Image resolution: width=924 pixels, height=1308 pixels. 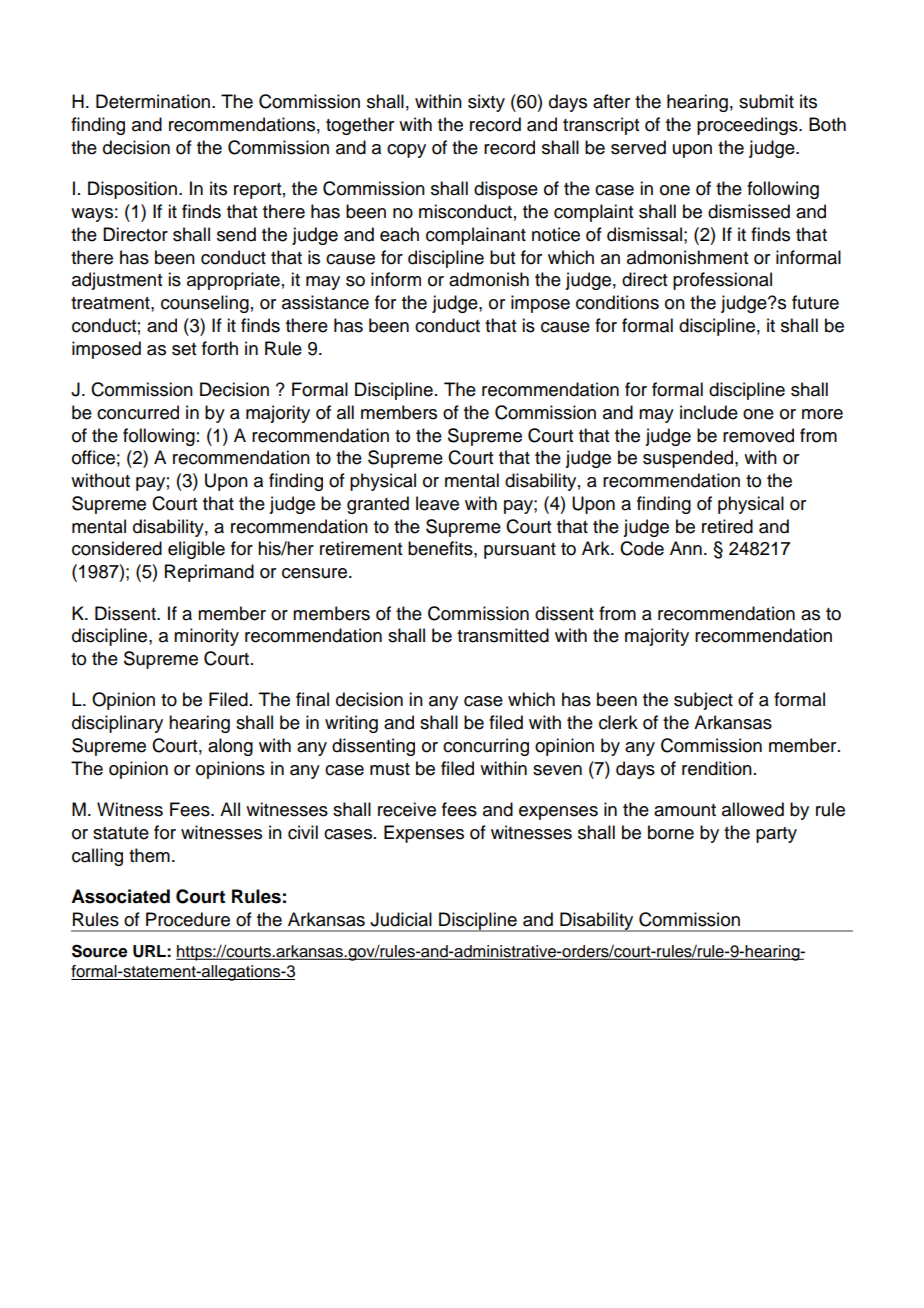 I want to click on concurred, so click(x=138, y=412).
